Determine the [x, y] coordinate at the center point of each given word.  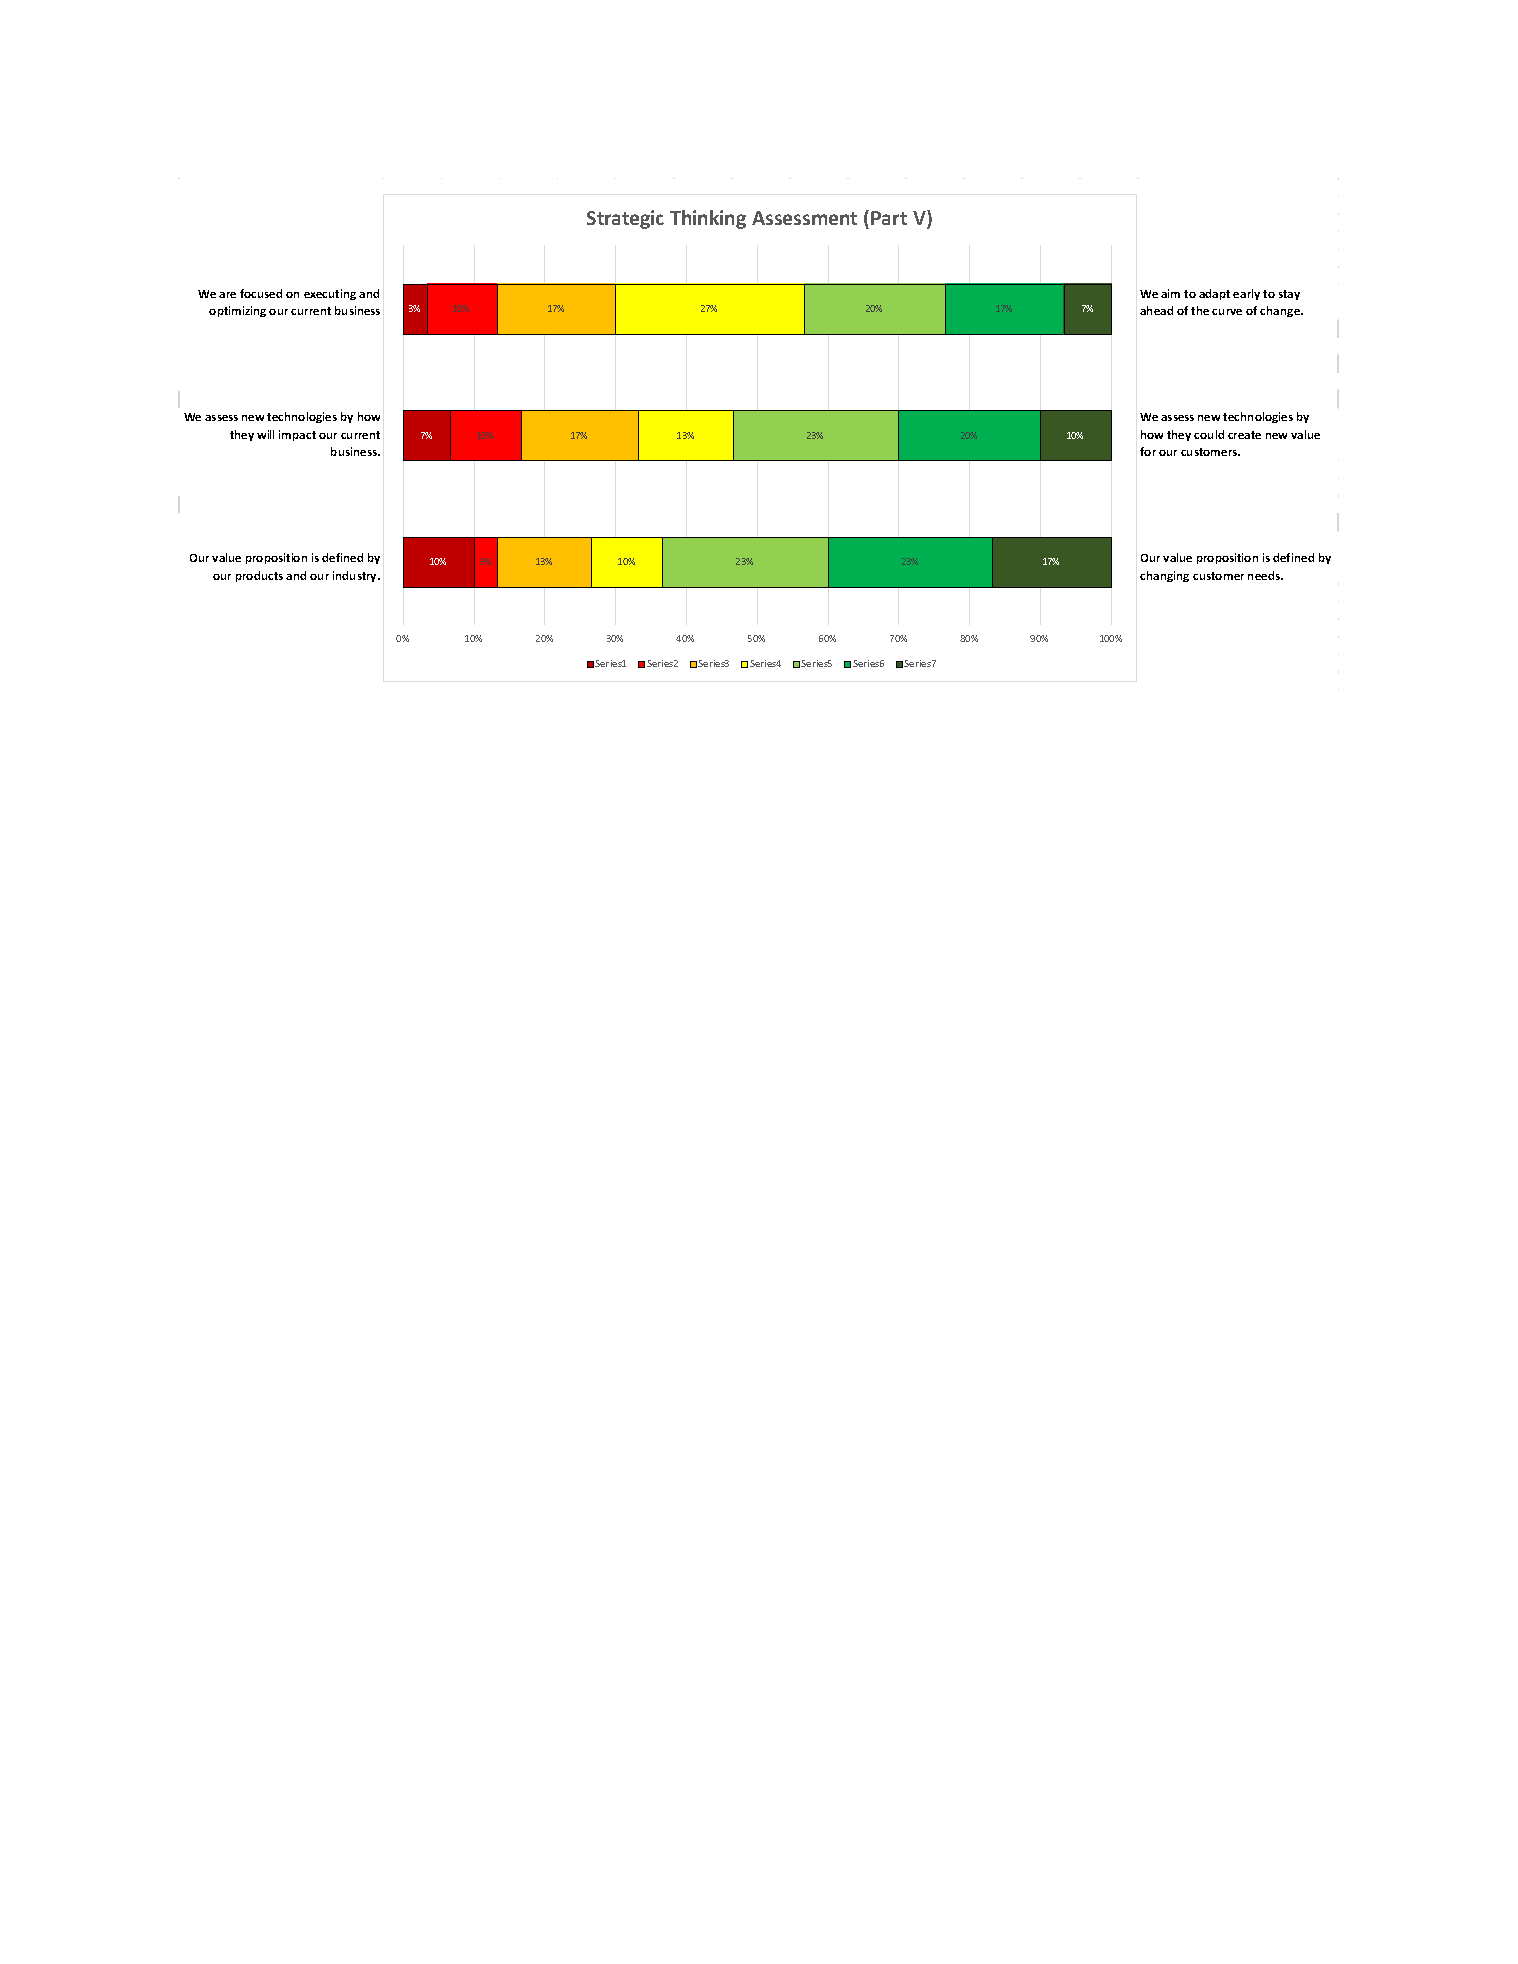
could [1209, 434]
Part [889, 218]
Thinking [708, 219]
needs [1265, 575]
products [259, 576]
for [1148, 451]
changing [1164, 576]
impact [297, 435]
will [265, 434]
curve [1227, 312]
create [1244, 435]
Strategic [625, 219]
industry [356, 576]
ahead [1156, 310]
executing [330, 294]
